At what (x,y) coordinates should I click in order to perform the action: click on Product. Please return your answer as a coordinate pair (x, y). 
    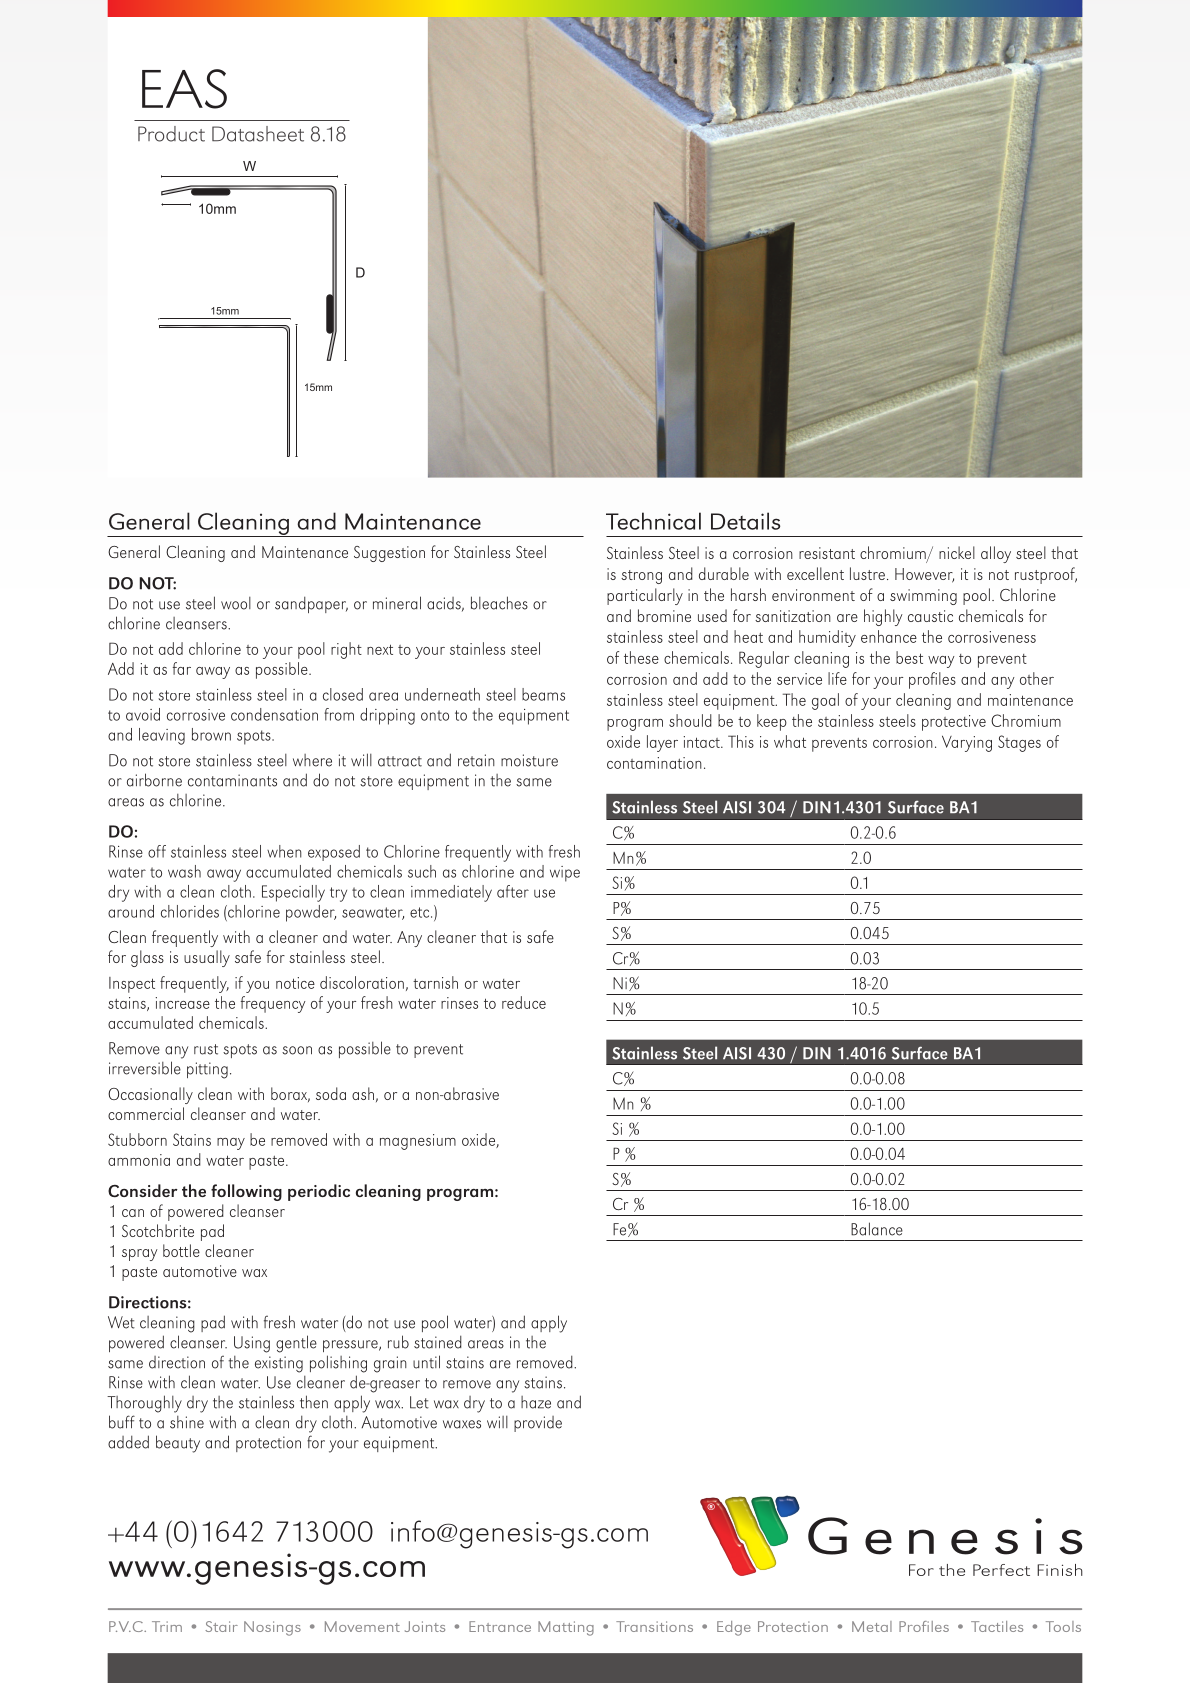
    Looking at the image, I should click on (171, 134).
